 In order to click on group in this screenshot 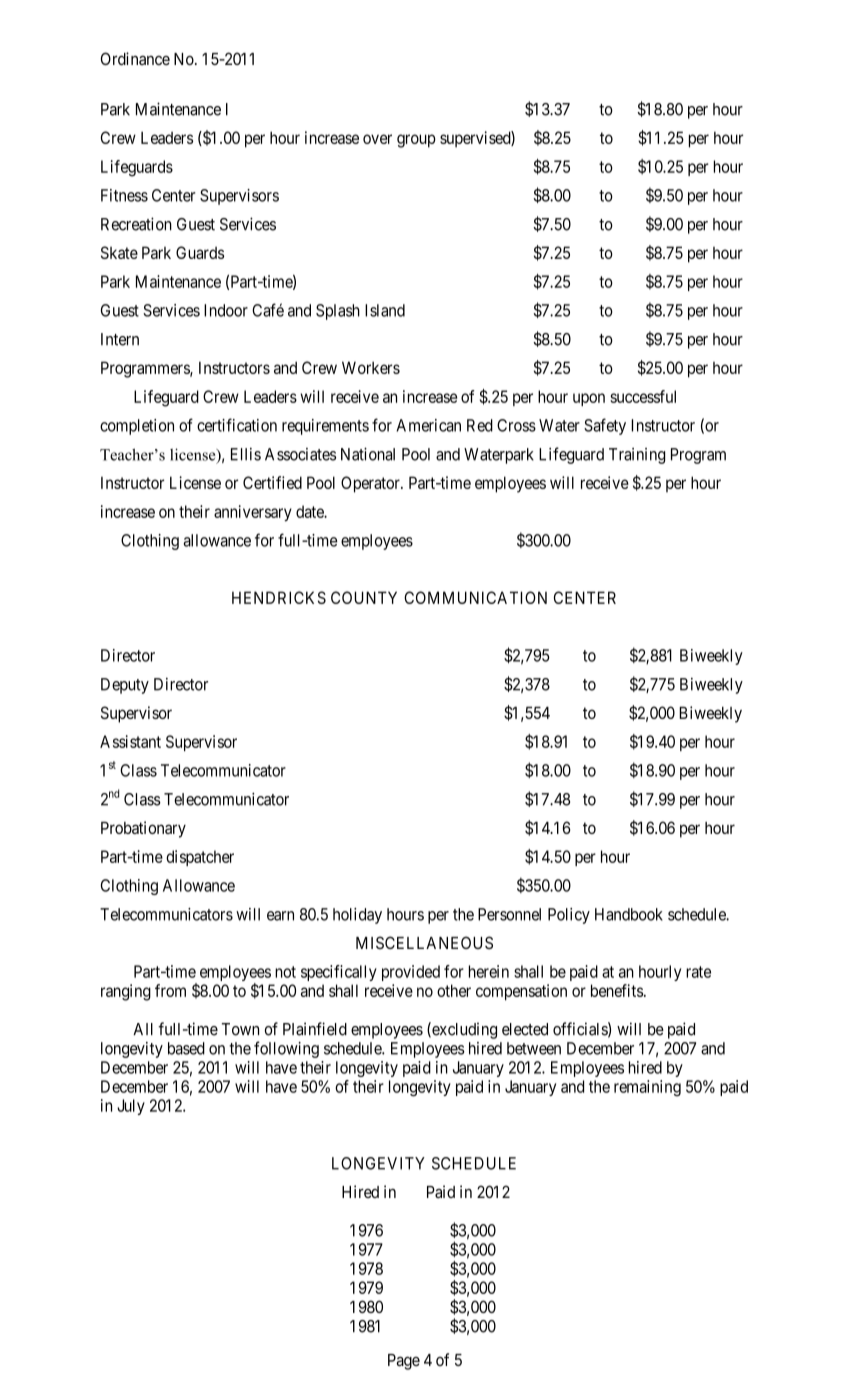, I will do `click(416, 141)`.
